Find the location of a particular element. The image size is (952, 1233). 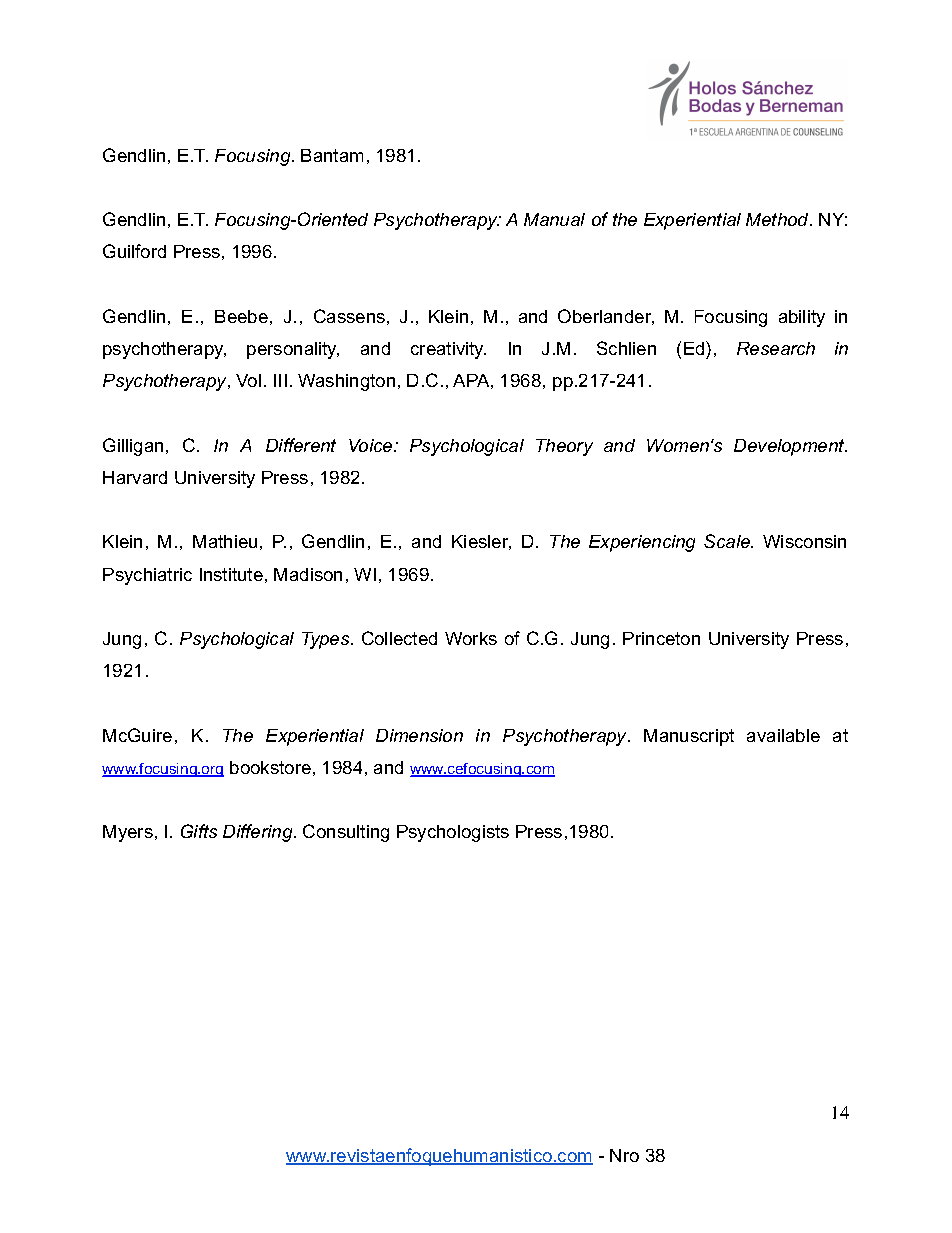

Method is located at coordinates (778, 219).
